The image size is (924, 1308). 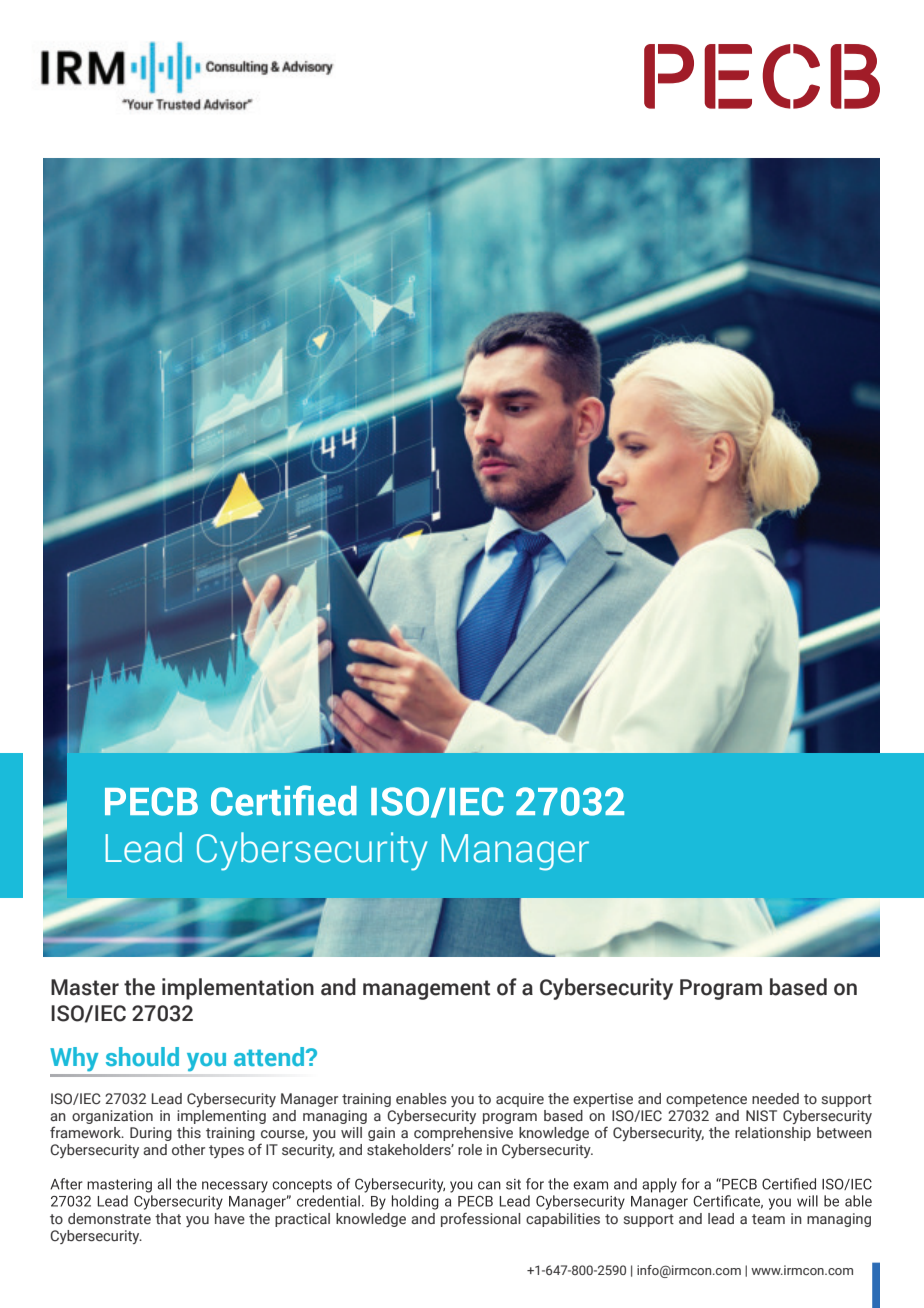 What do you see at coordinates (269, 1056) in the screenshot?
I see `attend` at bounding box center [269, 1056].
